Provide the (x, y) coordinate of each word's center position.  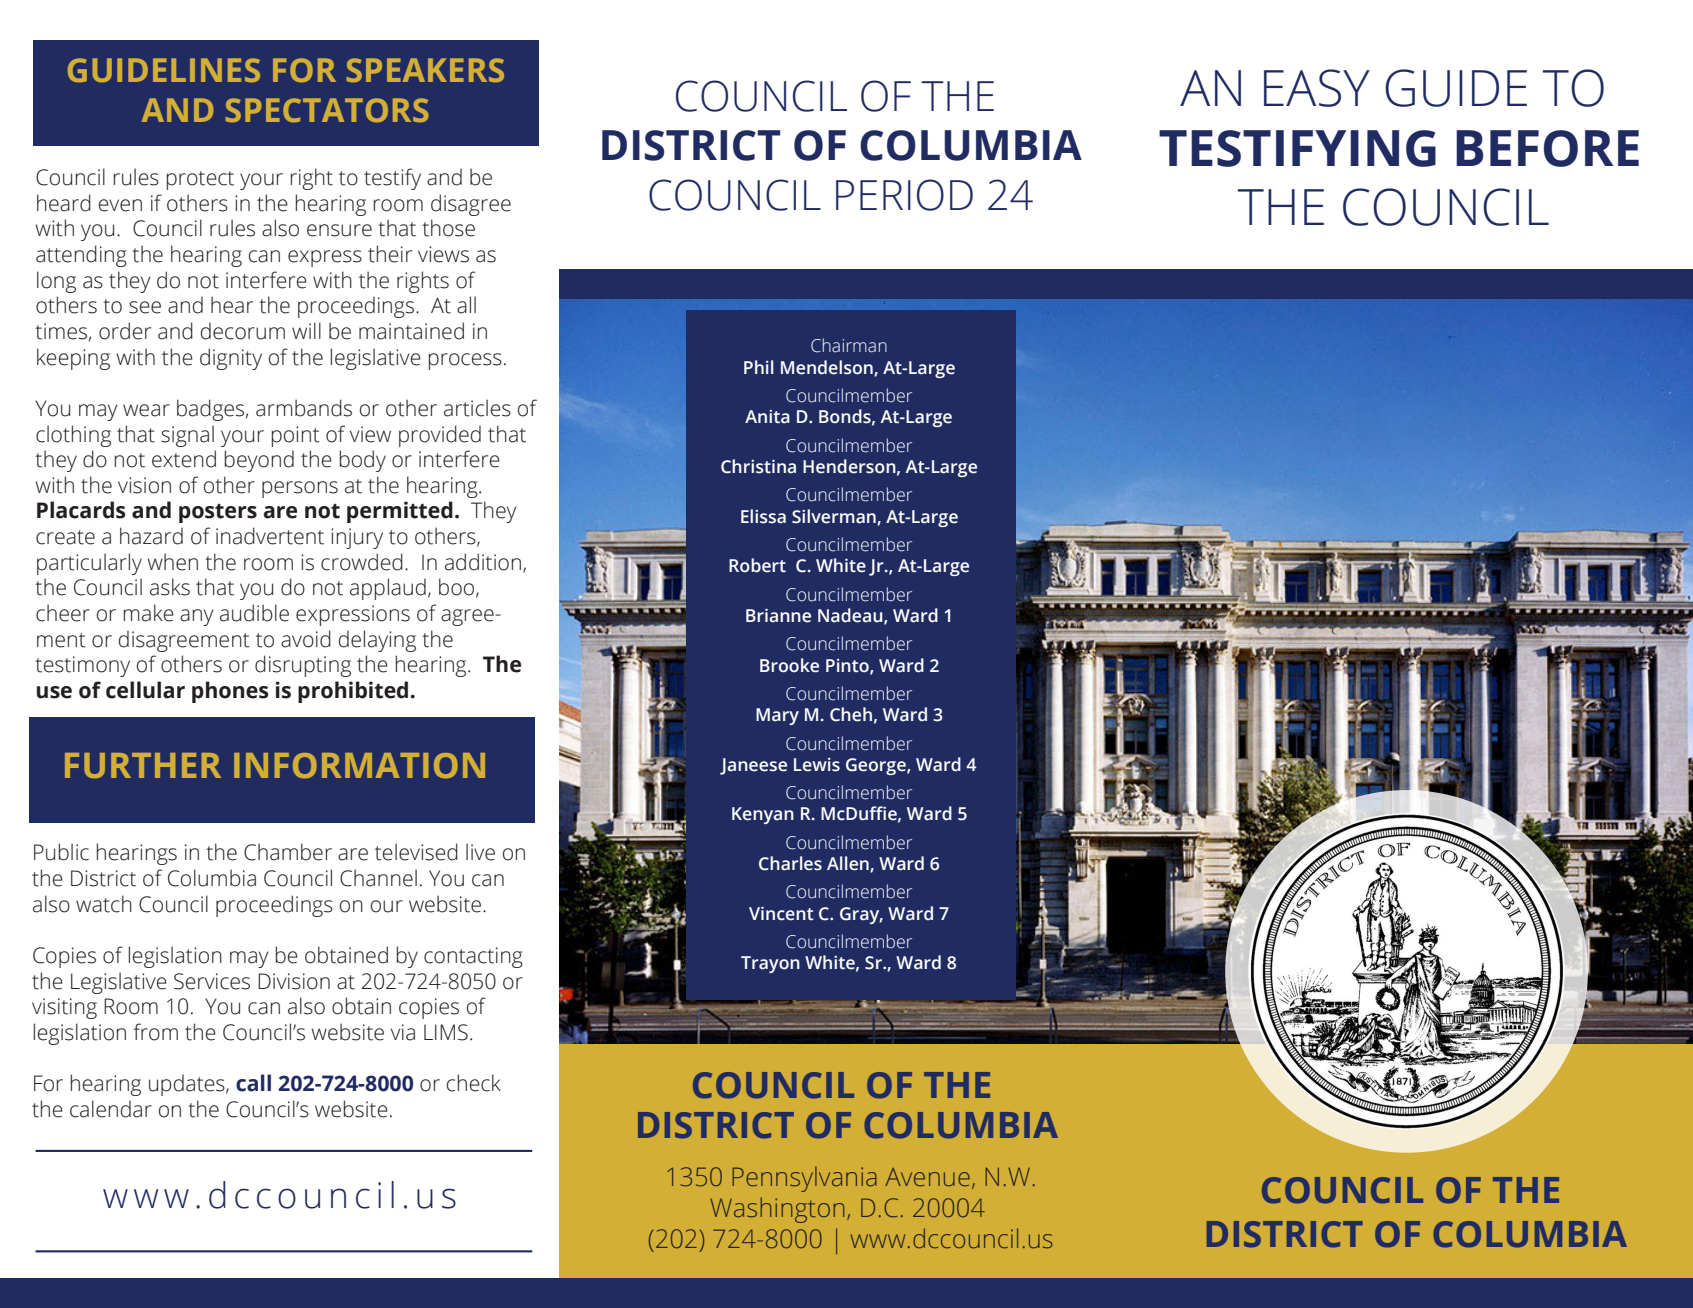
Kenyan (763, 815)
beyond (259, 461)
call (253, 1083)
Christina (758, 466)
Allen (849, 864)
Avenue (927, 1177)
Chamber (288, 852)
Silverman (835, 517)
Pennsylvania (804, 1179)
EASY (1317, 88)
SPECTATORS (327, 110)
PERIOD (904, 195)
